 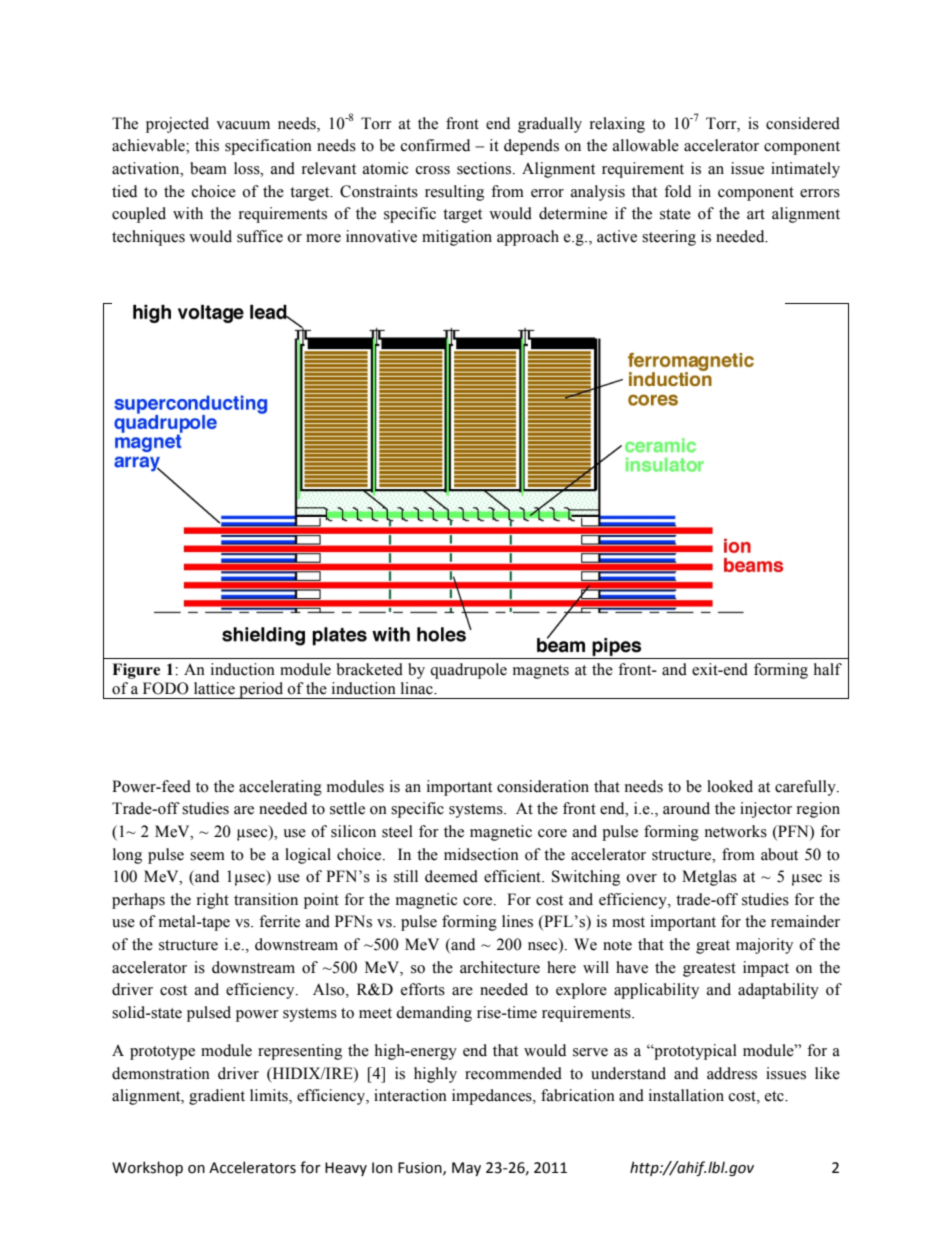 I want to click on gradient, so click(x=217, y=1097).
